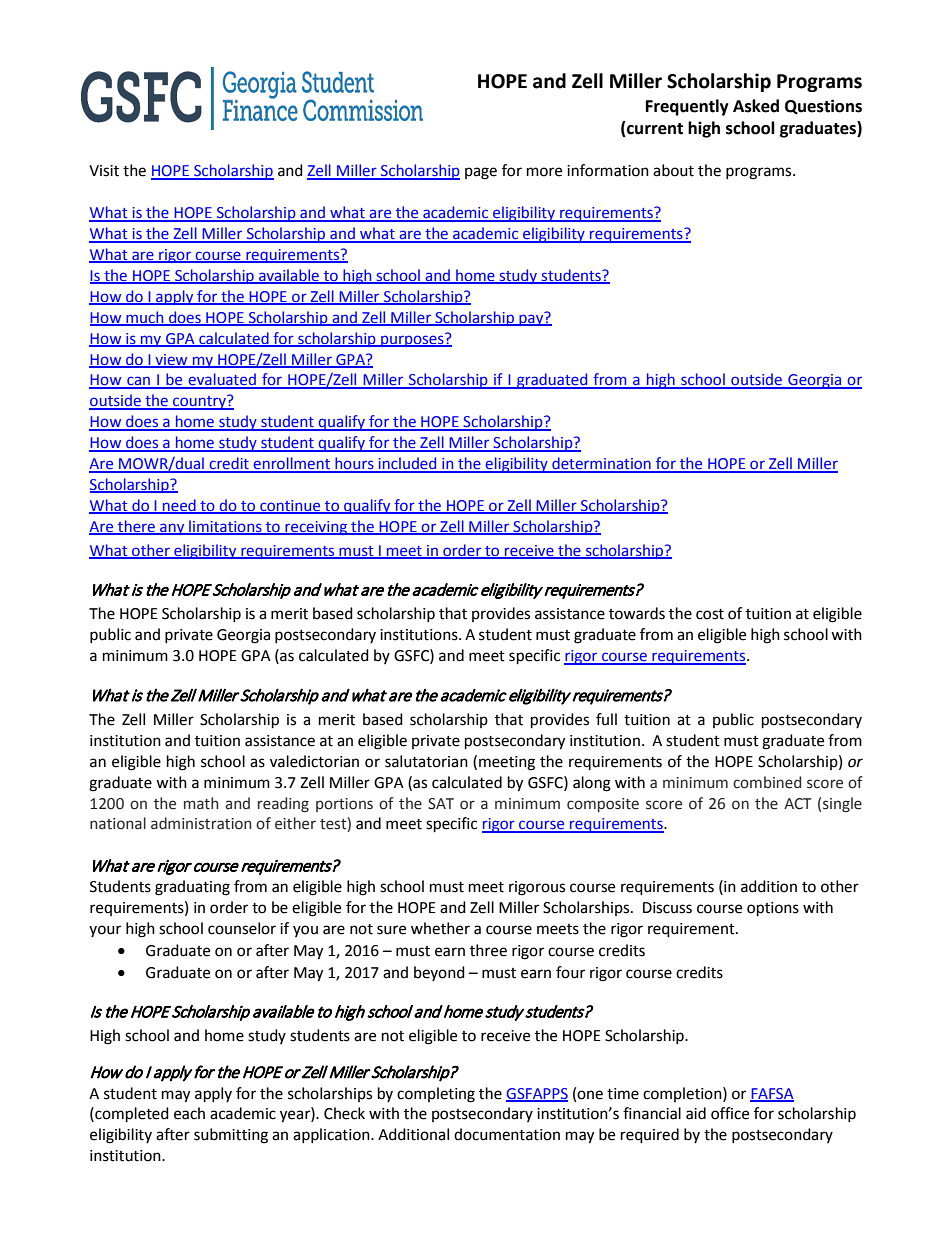 This screenshot has height=1233, width=952. I want to click on completing, so click(436, 1095).
